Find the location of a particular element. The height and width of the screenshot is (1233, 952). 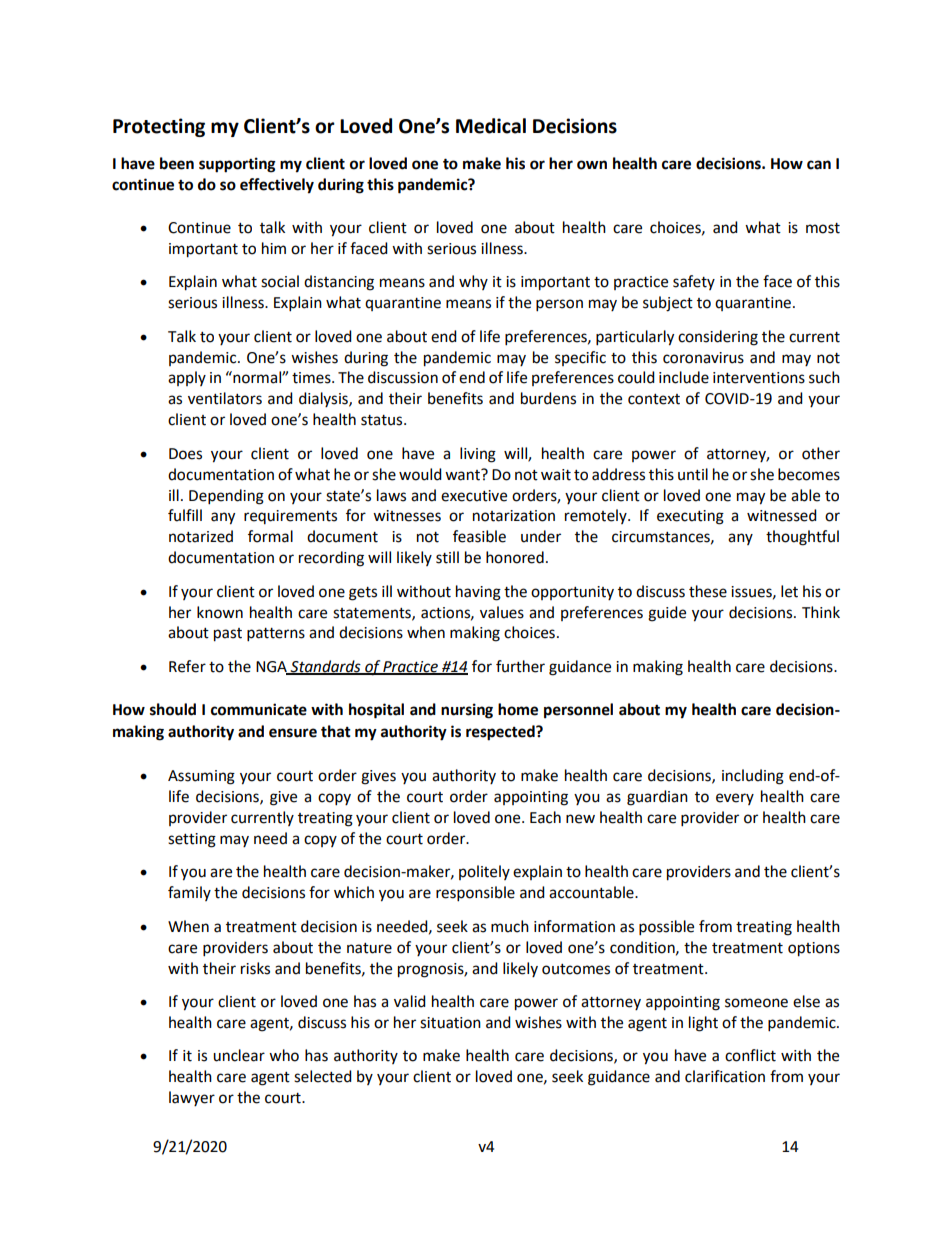

unclear is located at coordinates (239, 1055).
